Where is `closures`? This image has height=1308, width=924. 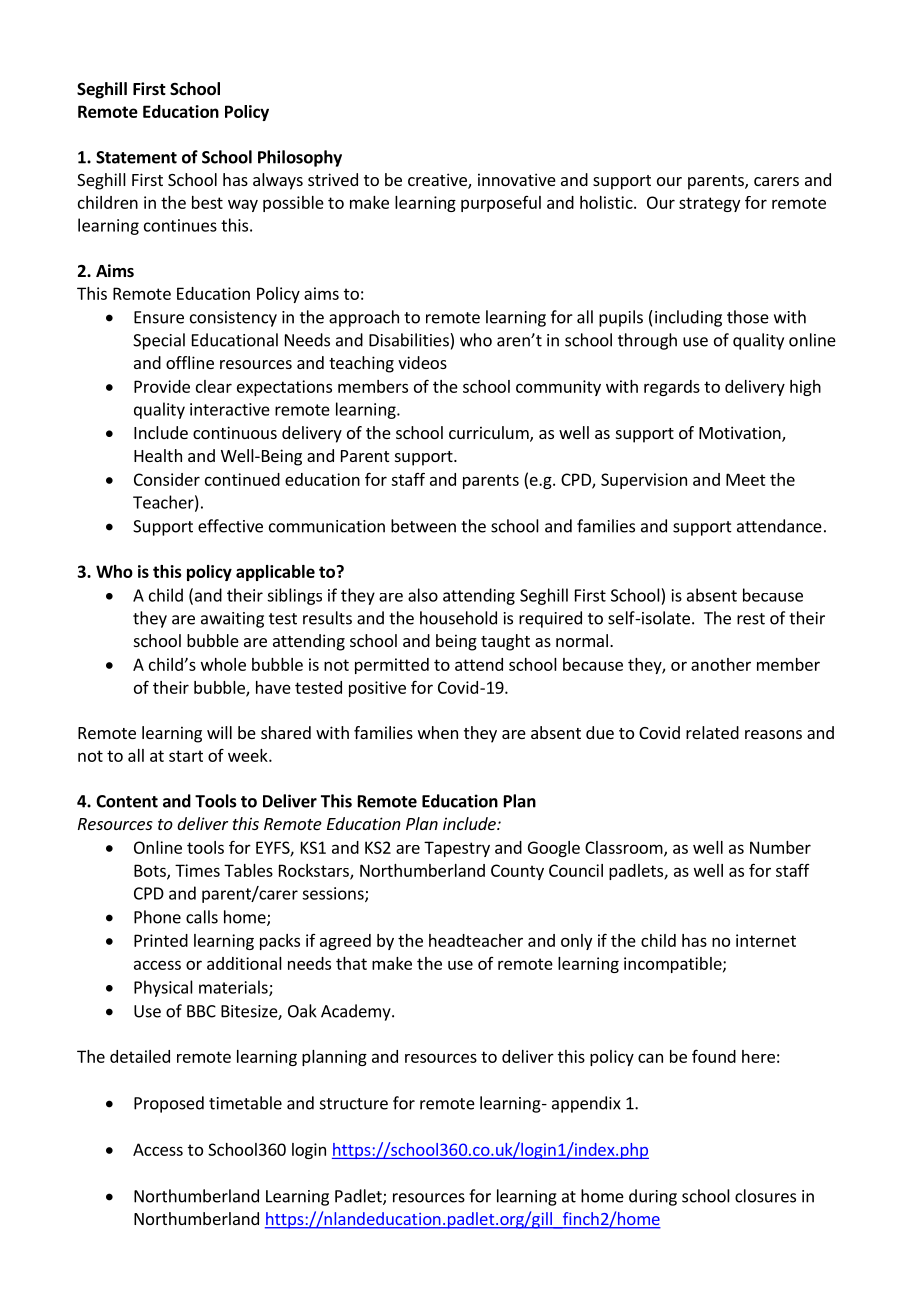
closures is located at coordinates (765, 1196).
